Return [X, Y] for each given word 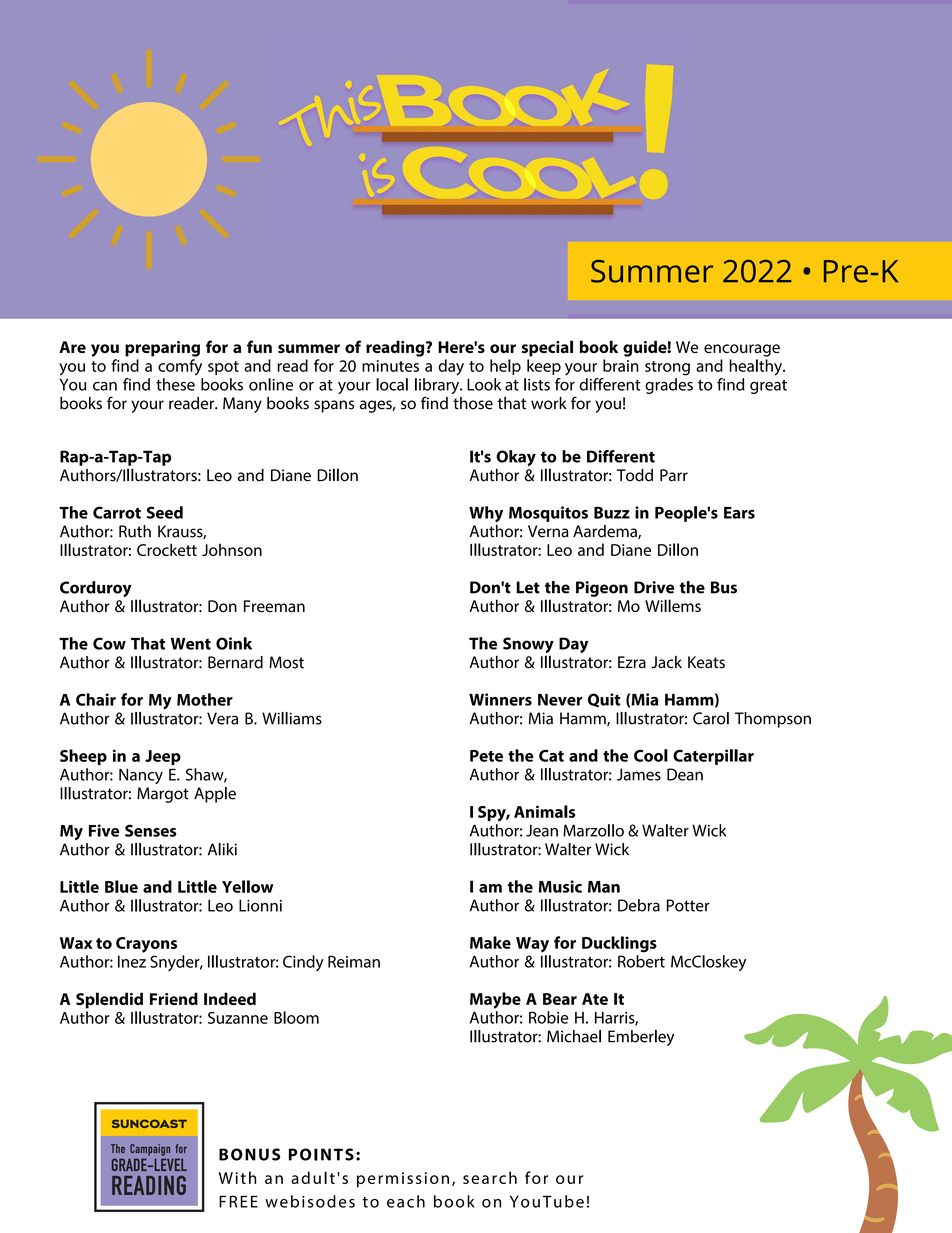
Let [528, 587]
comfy [180, 367]
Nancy [141, 776]
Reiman [354, 962]
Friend [174, 998]
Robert [641, 961]
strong [667, 368]
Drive [654, 587]
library [438, 387]
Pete [486, 756]
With [237, 1177]
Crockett [167, 549]
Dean [685, 774]
